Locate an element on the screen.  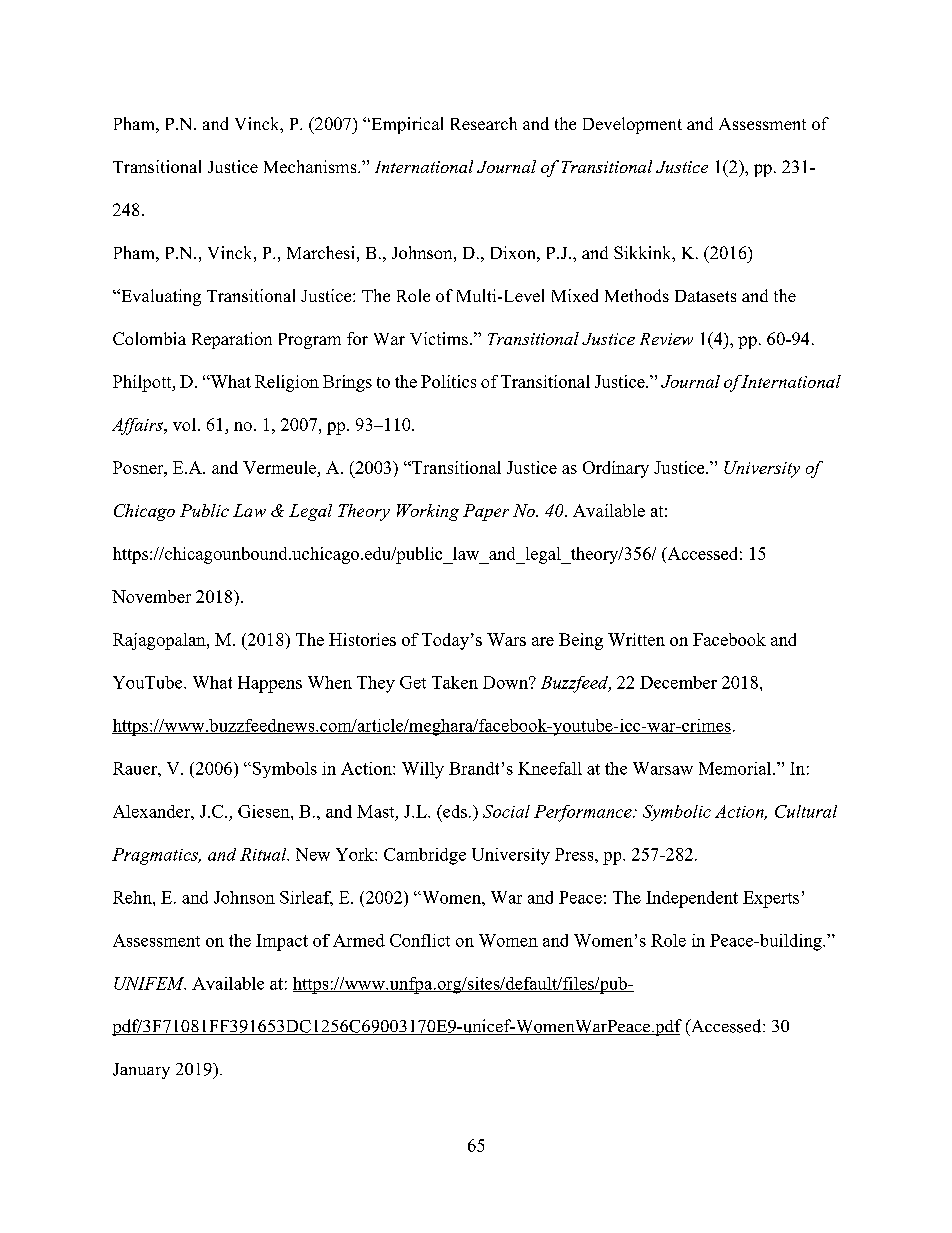
January is located at coordinates (141, 1071).
